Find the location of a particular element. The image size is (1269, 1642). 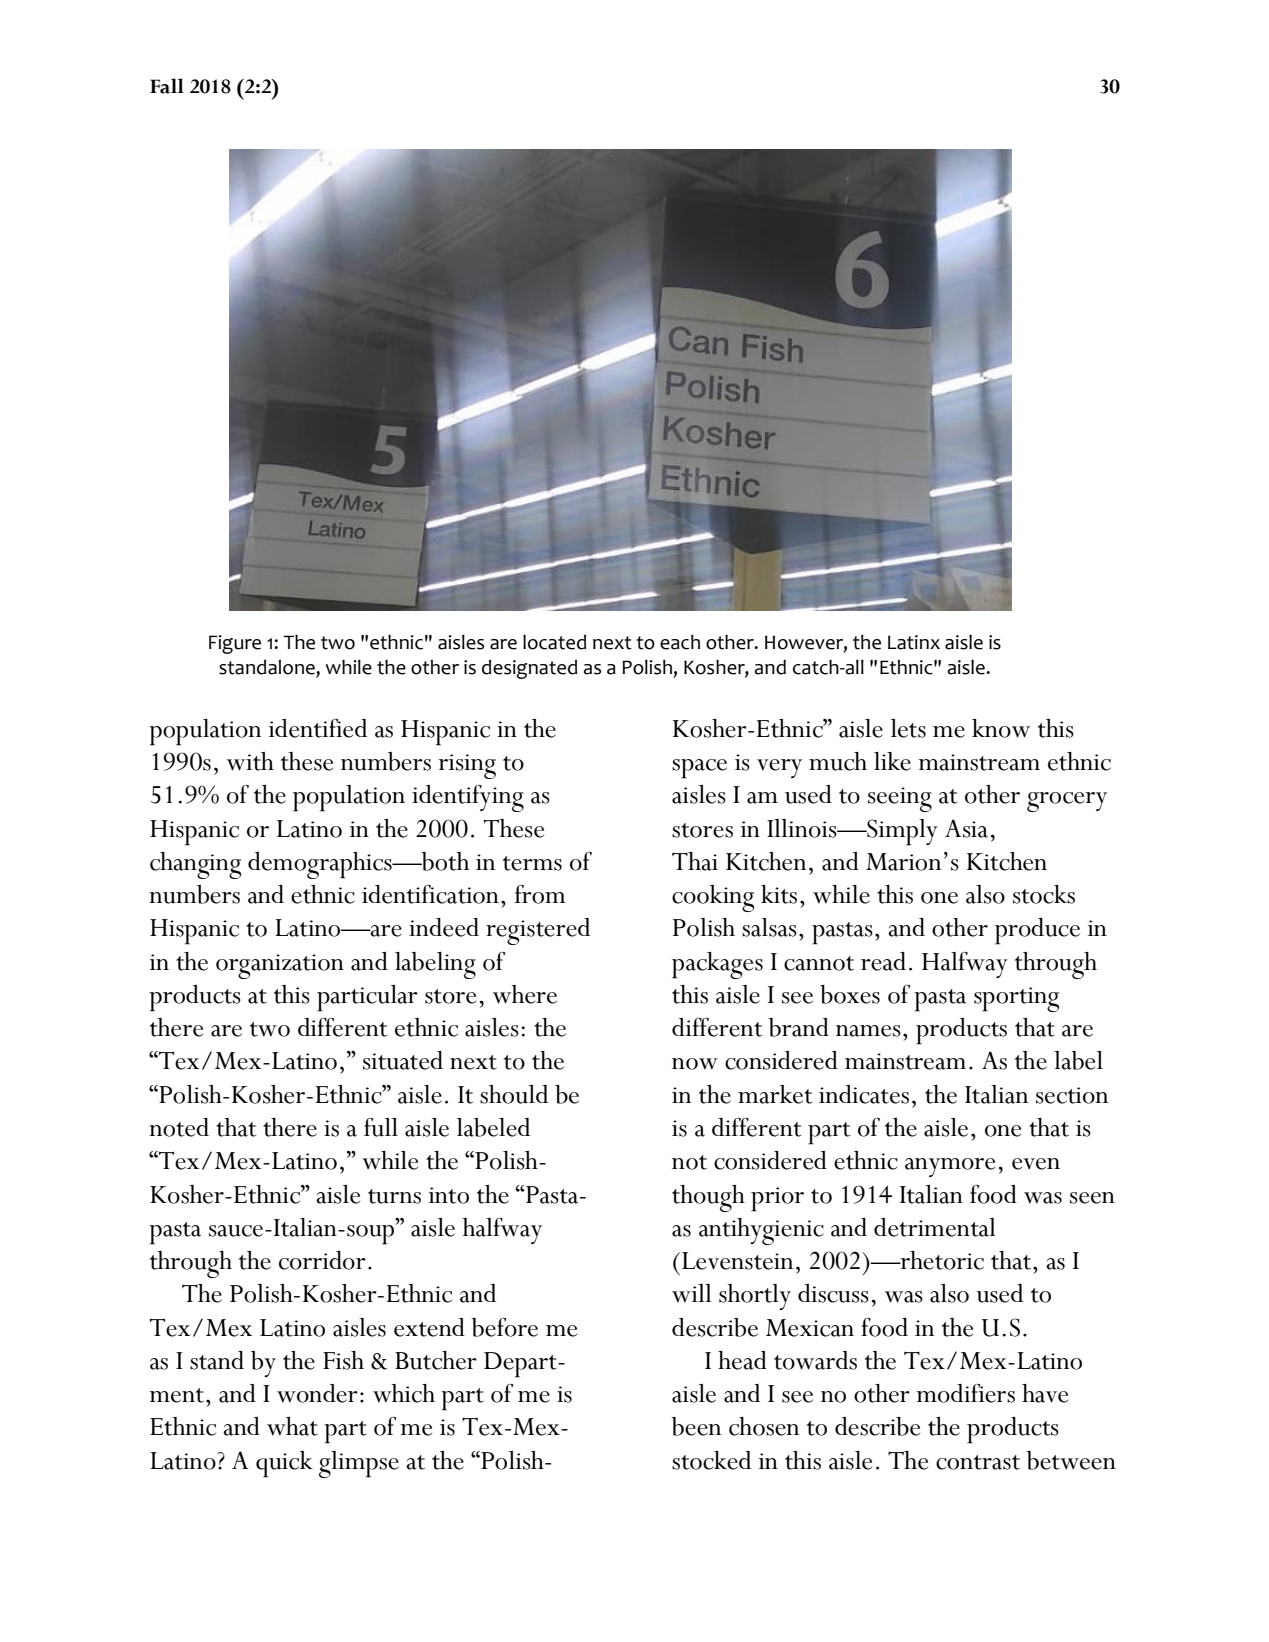

modifiers is located at coordinates (965, 1393).
